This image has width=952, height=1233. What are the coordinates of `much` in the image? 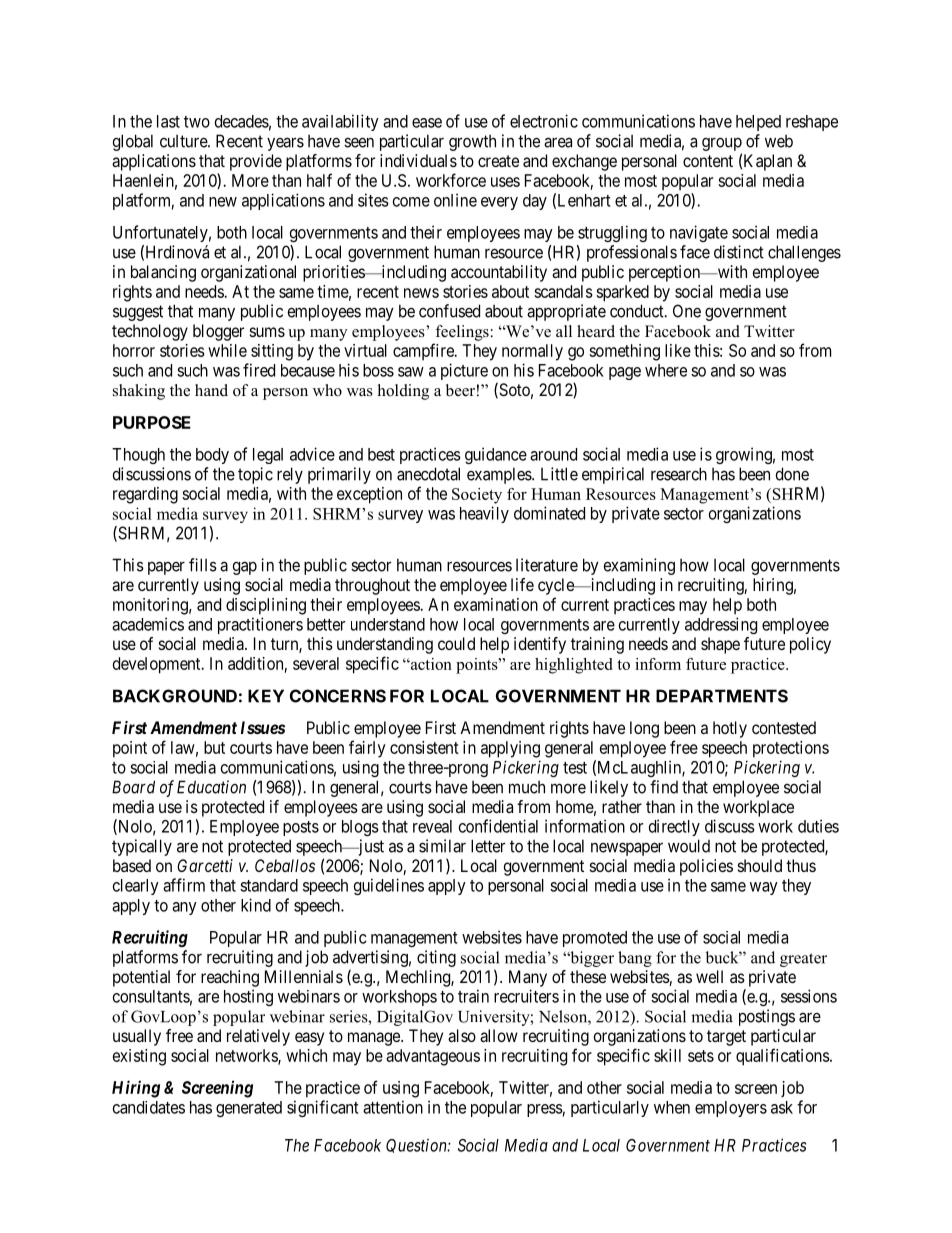 It's located at (527, 787).
